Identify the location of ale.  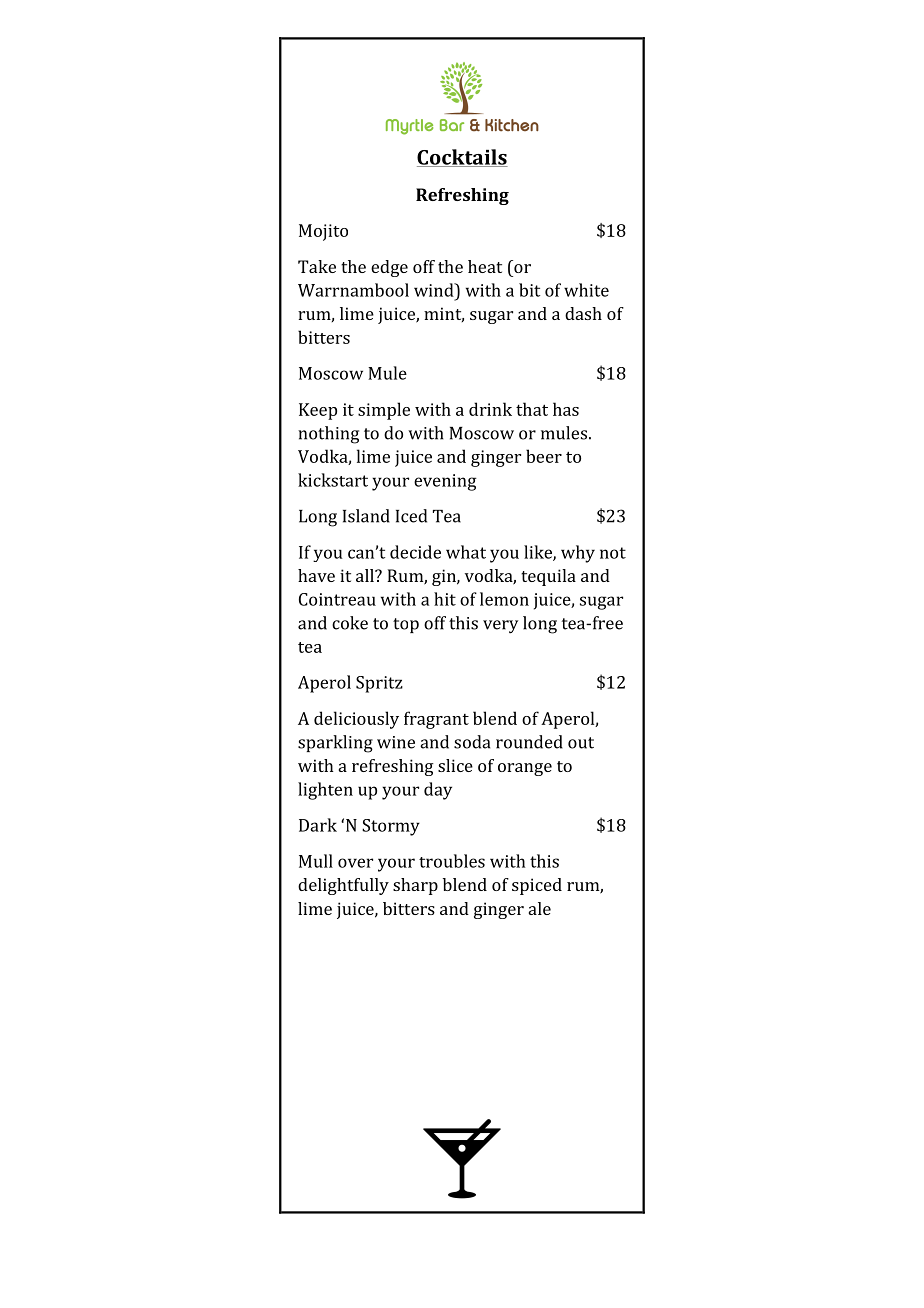
(540, 908).
